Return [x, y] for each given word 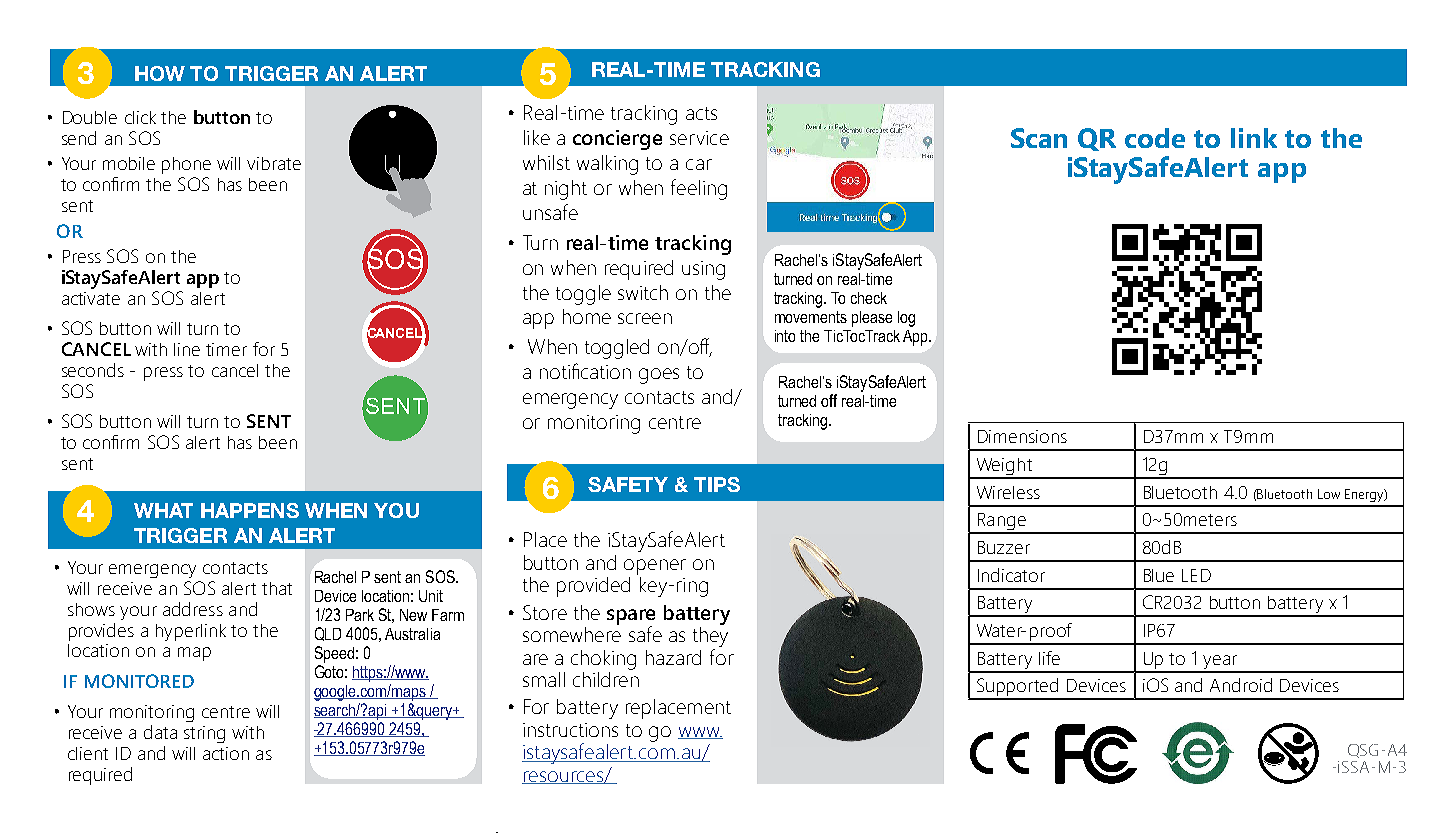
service [699, 138]
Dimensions [1022, 436]
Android [1241, 685]
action [226, 753]
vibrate [274, 163]
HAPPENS [250, 510]
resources [563, 777]
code [1155, 138]
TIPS [717, 484]
